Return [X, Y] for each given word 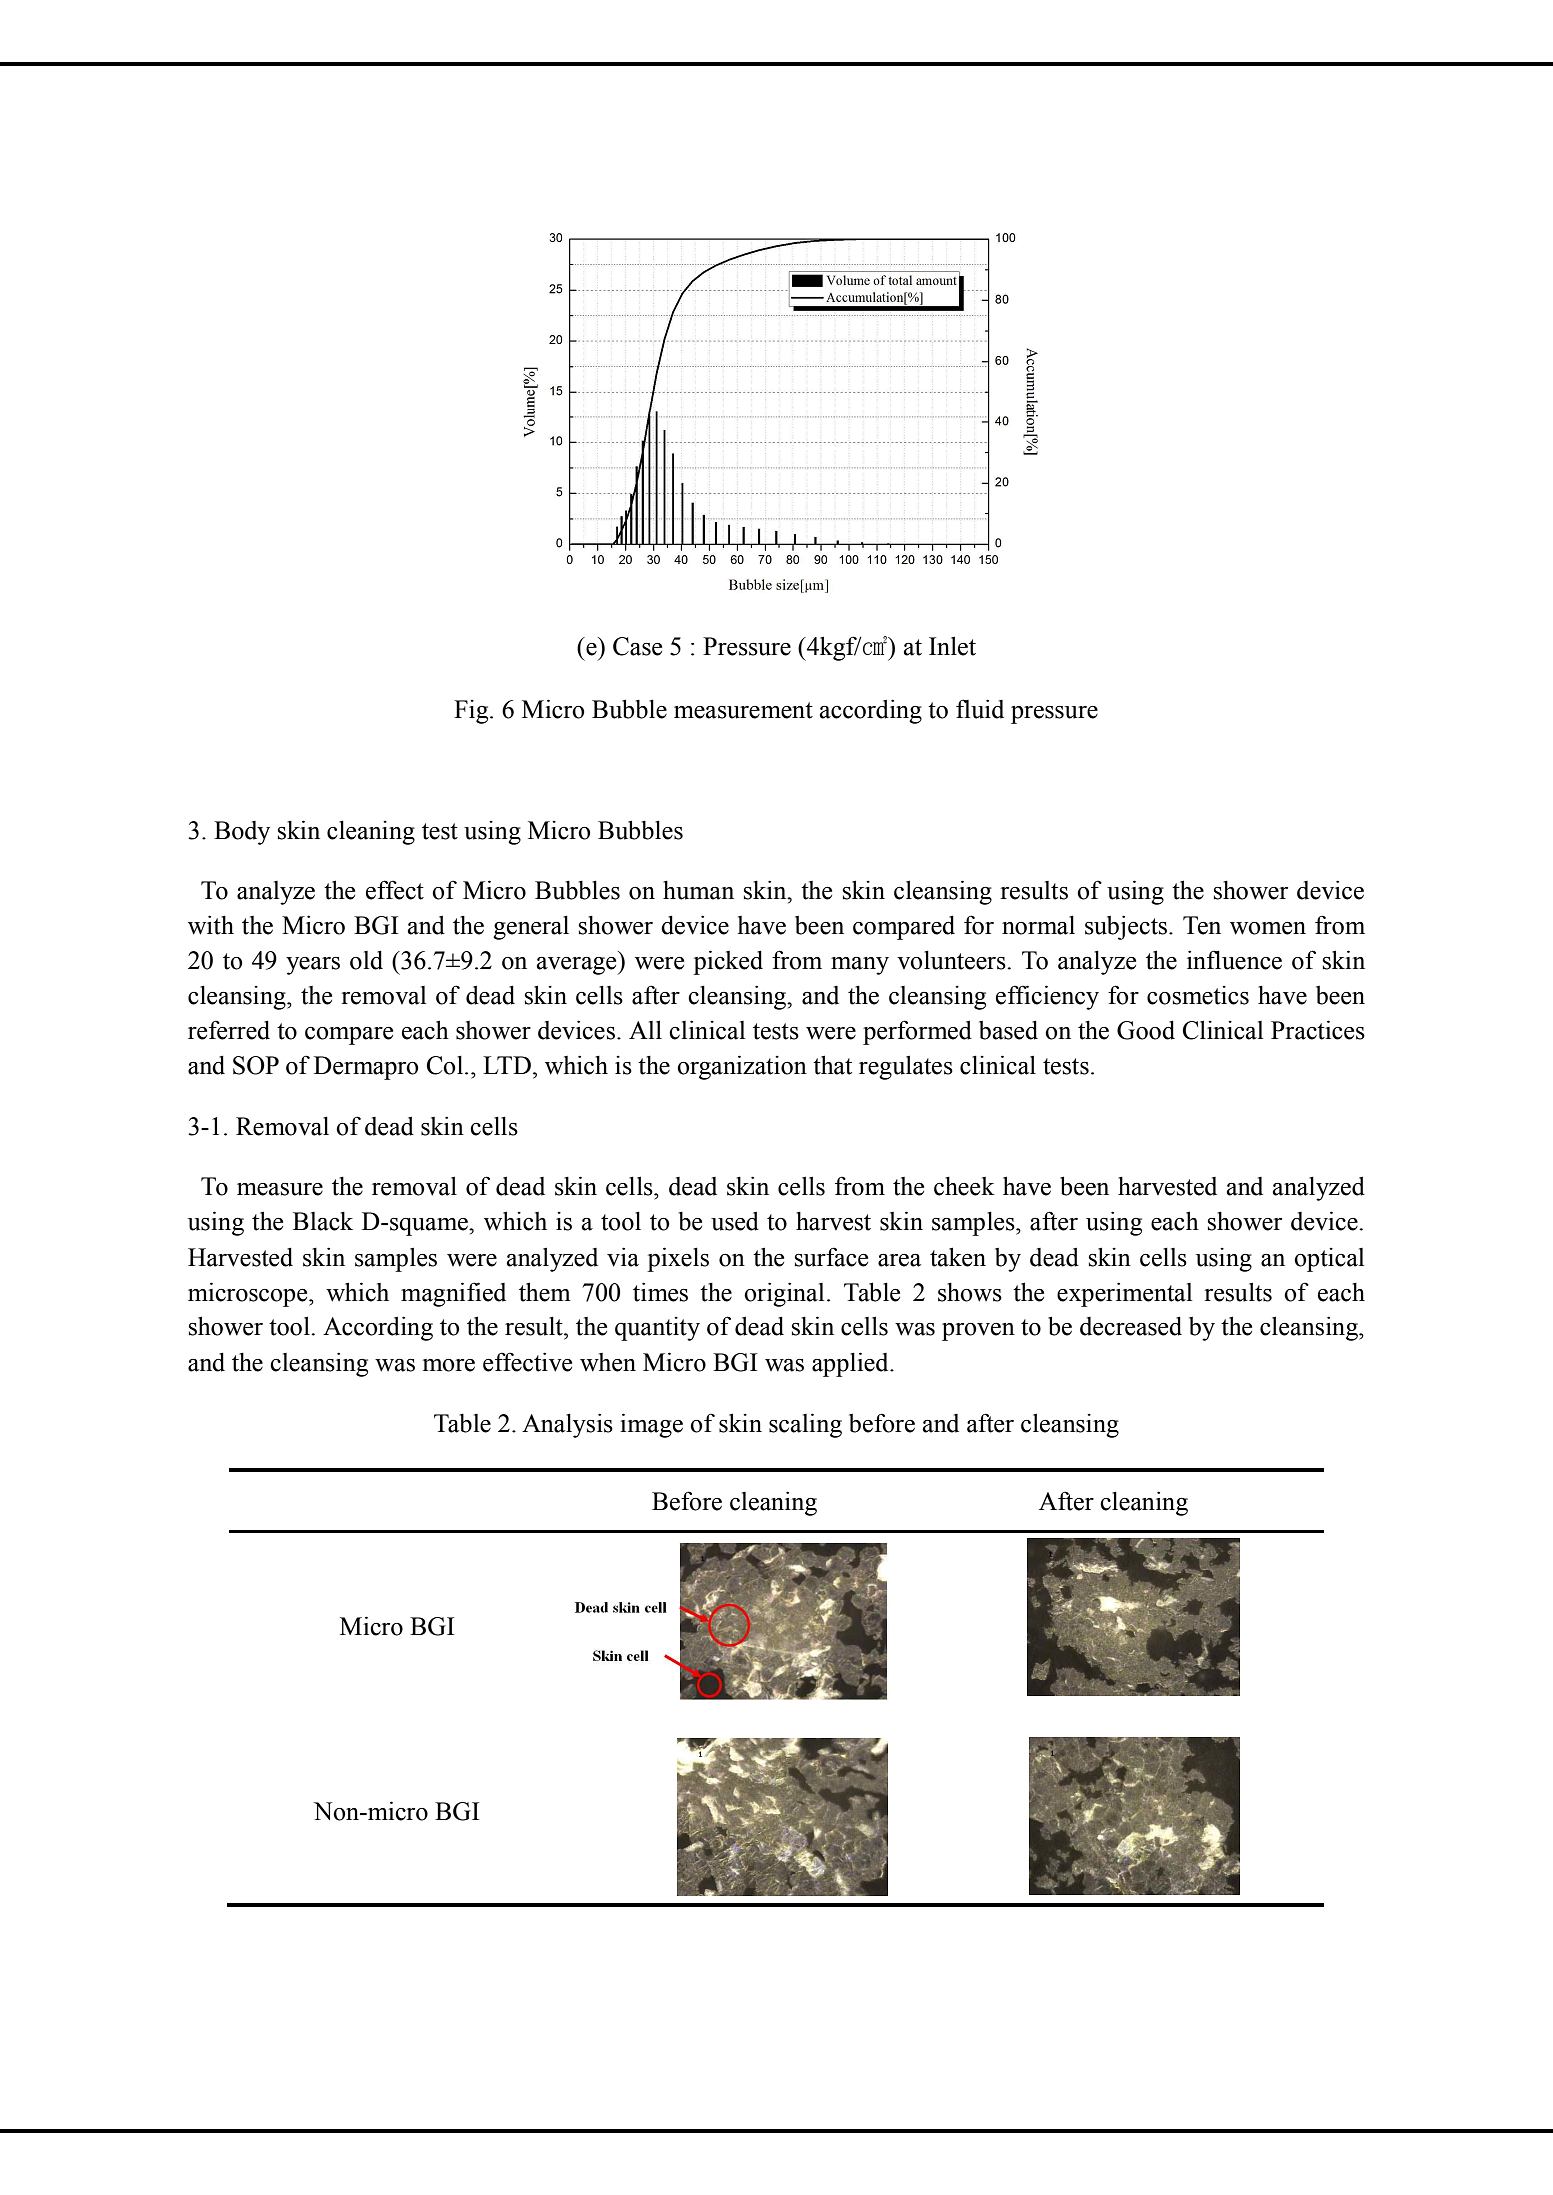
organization [742, 1067]
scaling [805, 1425]
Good [1146, 1030]
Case [637, 646]
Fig [472, 712]
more [449, 1365]
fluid [980, 709]
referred [229, 1030]
